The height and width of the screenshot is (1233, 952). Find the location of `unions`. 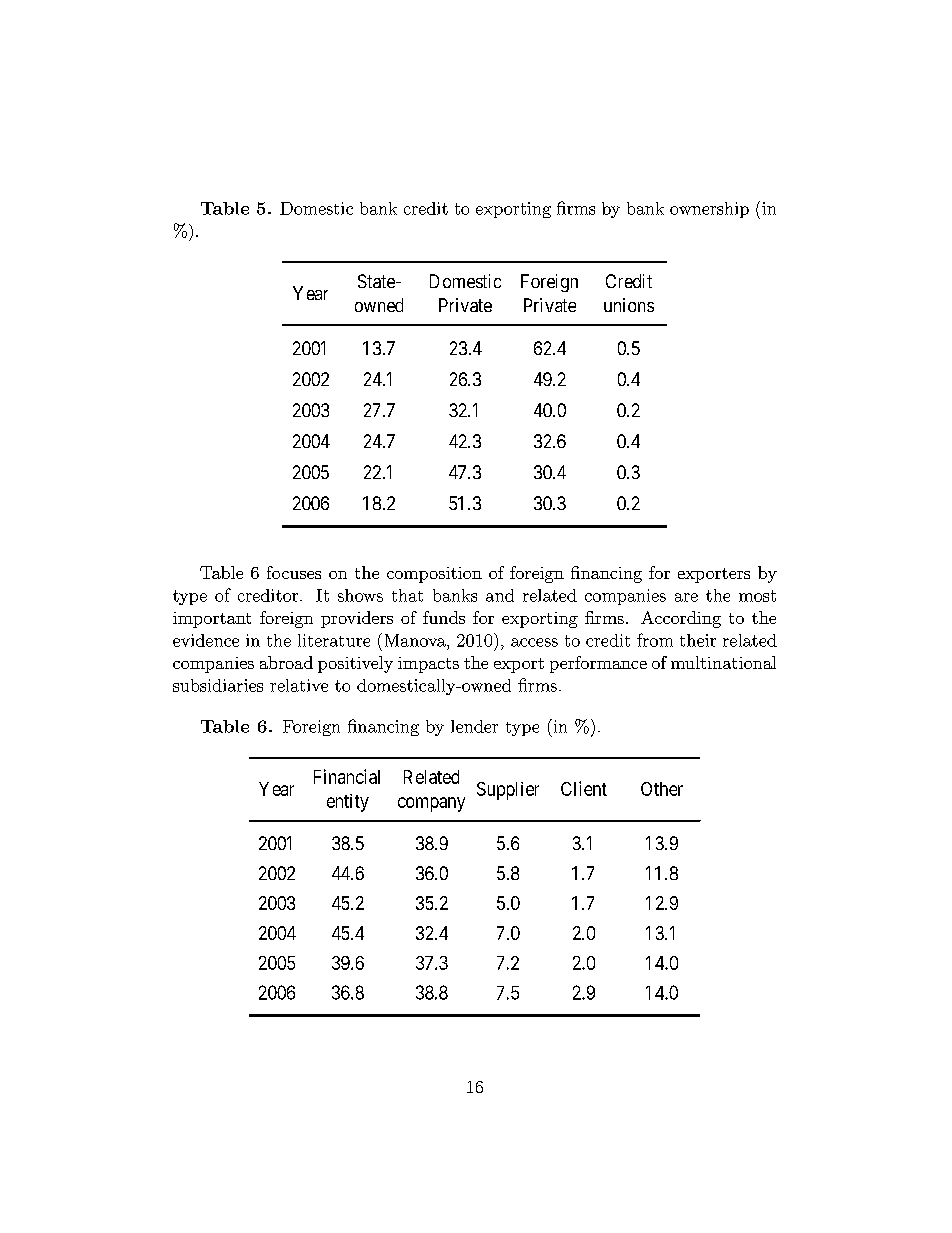

unions is located at coordinates (629, 305).
